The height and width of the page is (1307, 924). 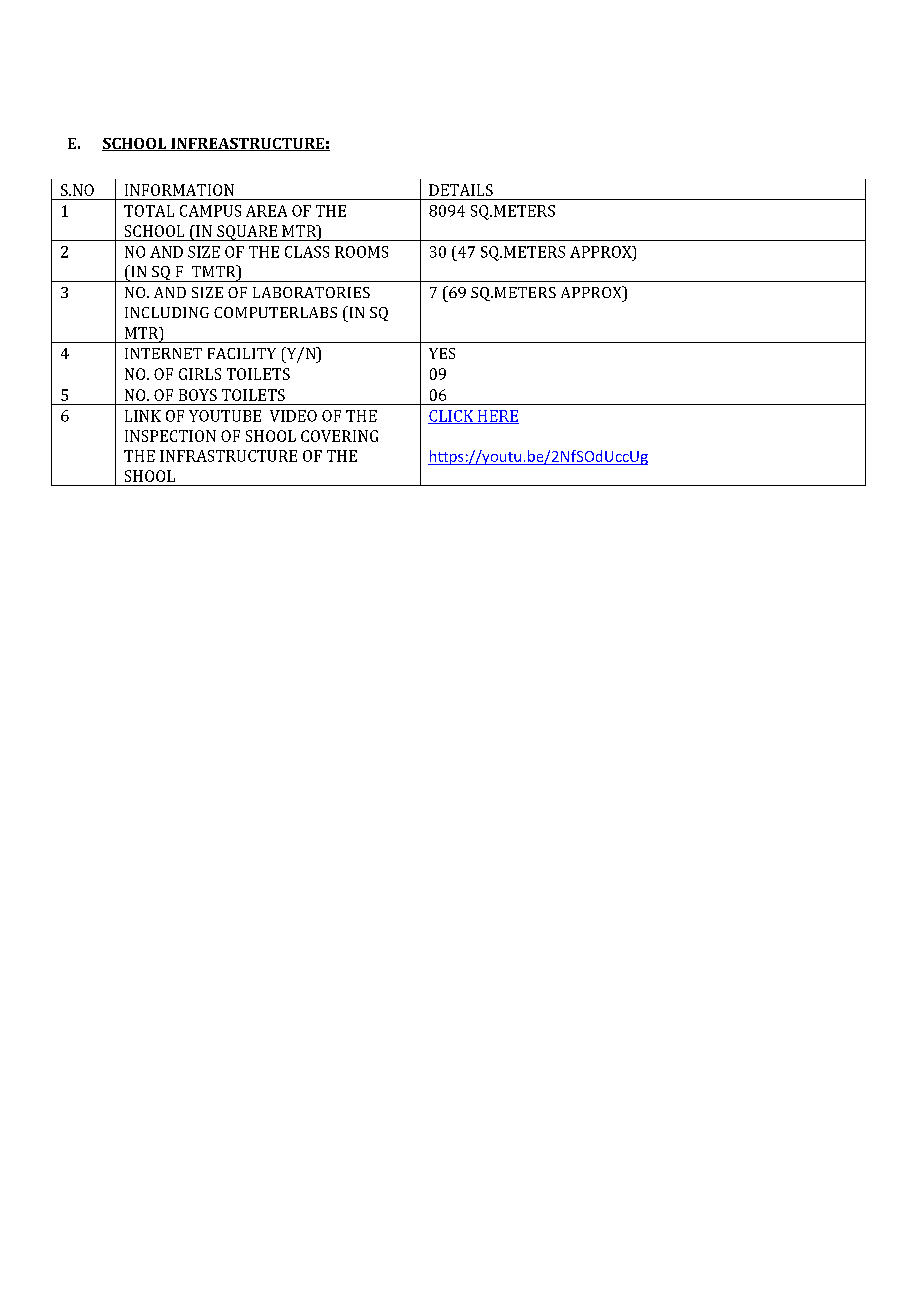 I want to click on YES, so click(x=442, y=353).
